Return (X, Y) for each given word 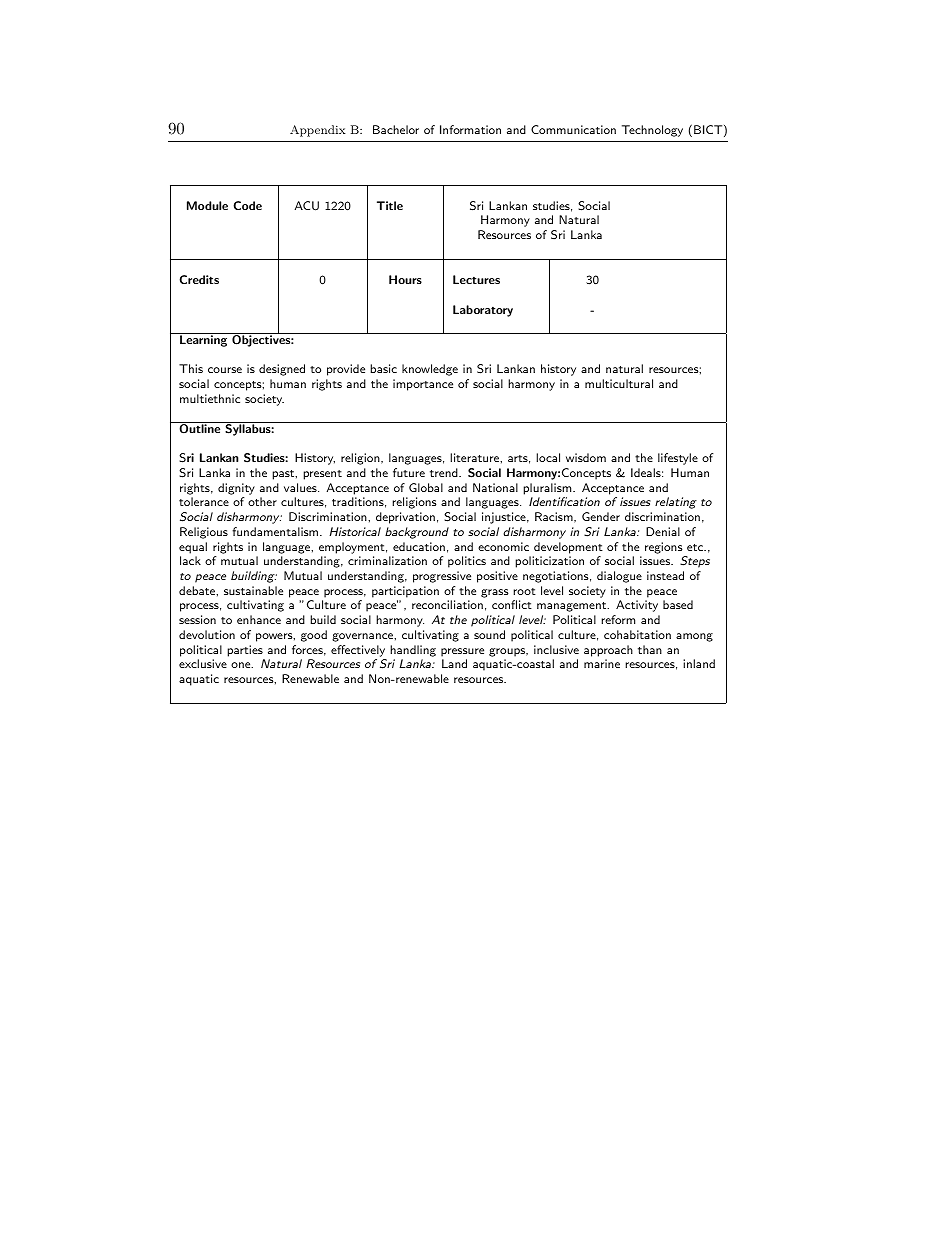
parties (245, 651)
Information (470, 129)
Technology (652, 131)
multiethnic (210, 398)
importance (423, 385)
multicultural (619, 383)
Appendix (318, 131)
